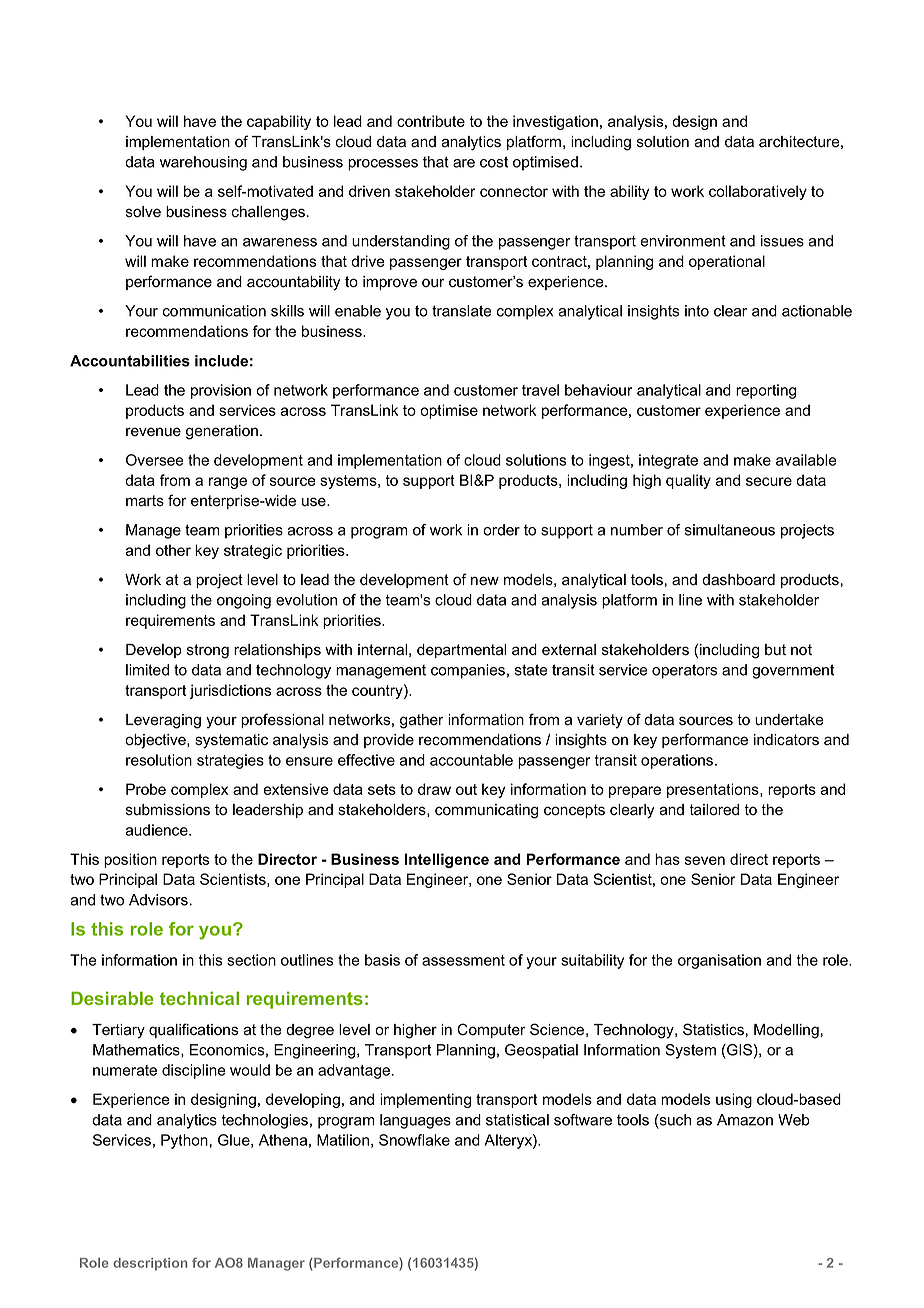  What do you see at coordinates (766, 391) in the page?
I see `reporting` at bounding box center [766, 391].
